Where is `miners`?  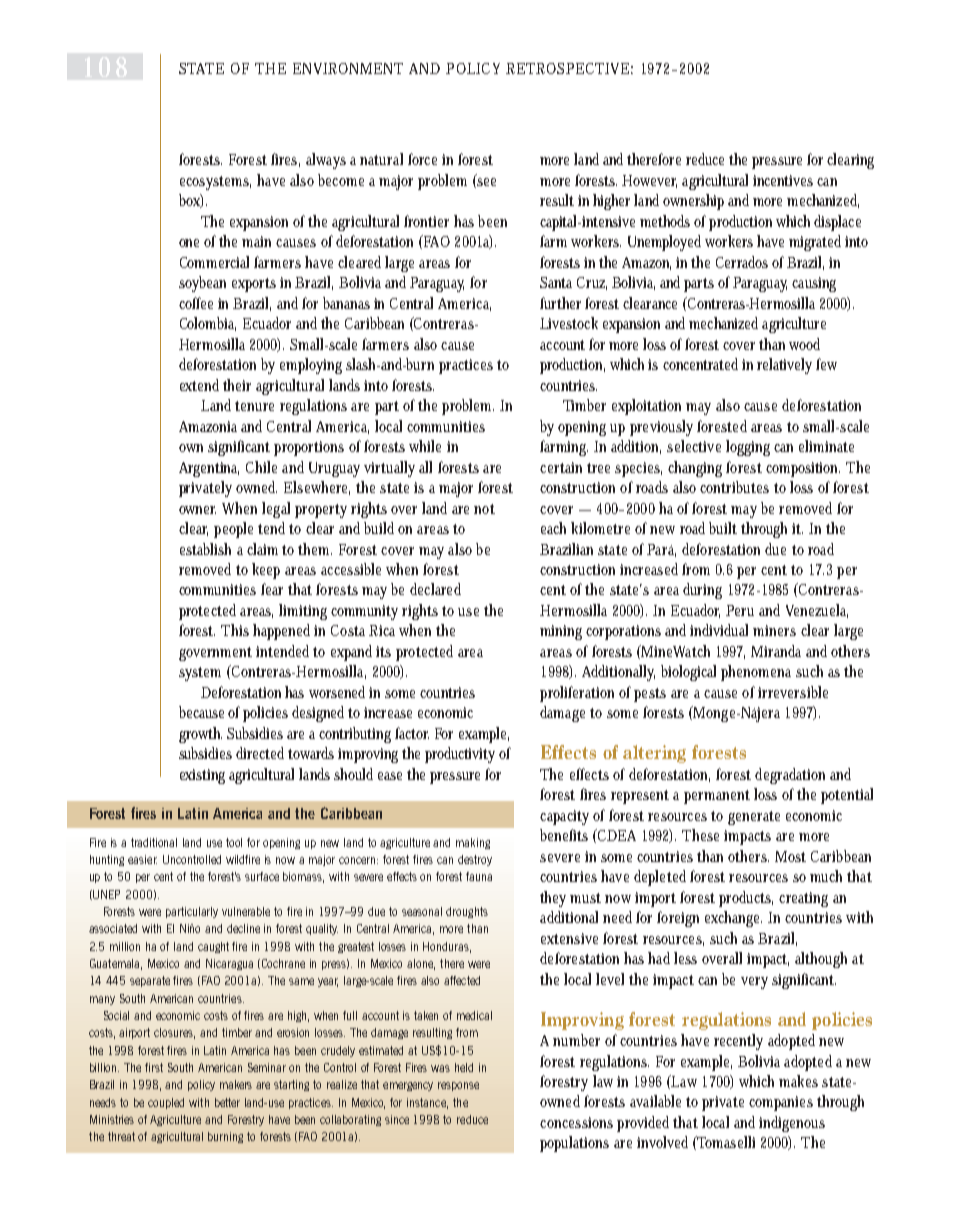 miners is located at coordinates (774, 630).
